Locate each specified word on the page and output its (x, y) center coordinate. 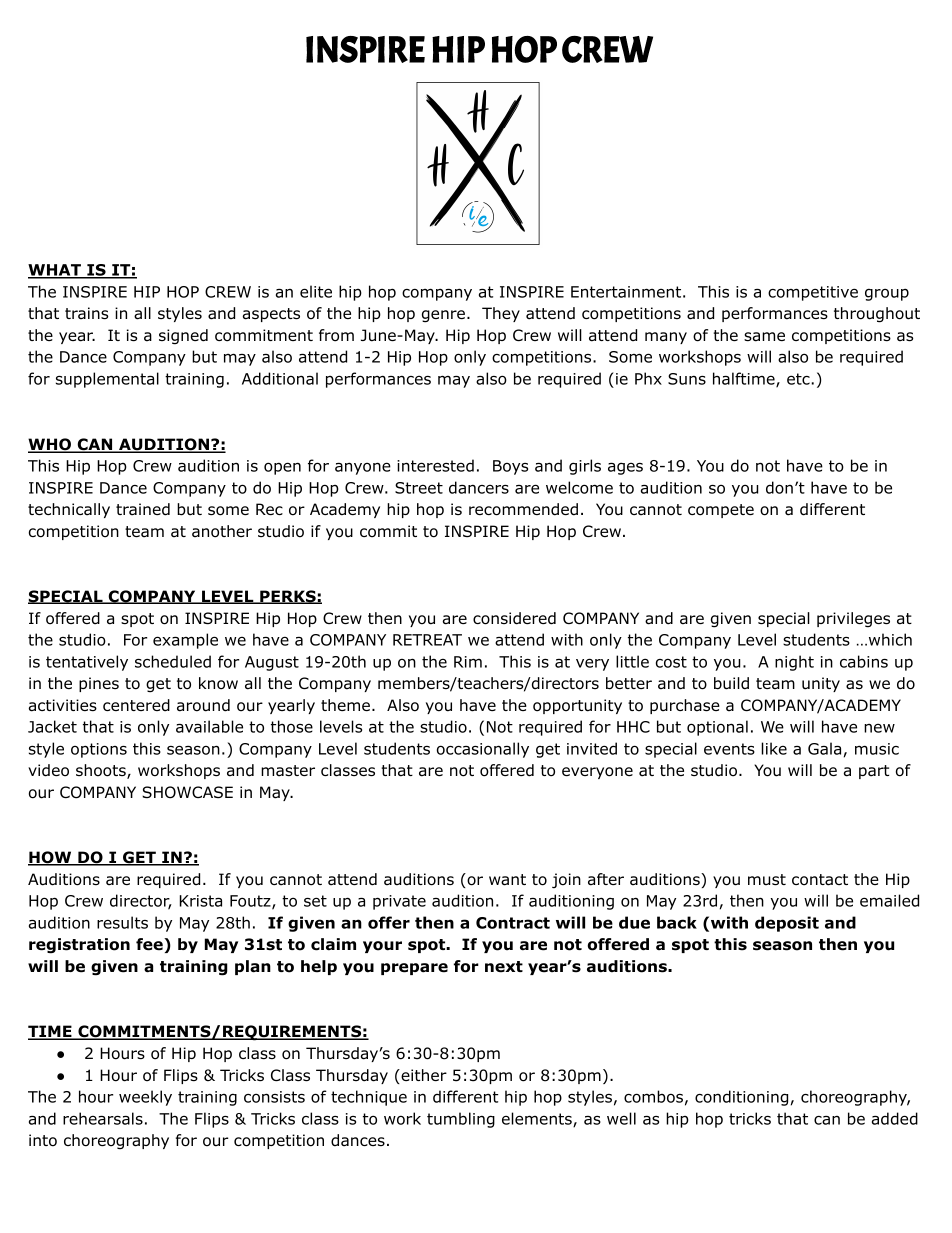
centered (136, 705)
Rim (468, 662)
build (731, 683)
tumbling (461, 1120)
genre (443, 316)
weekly (145, 1098)
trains (86, 313)
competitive (813, 293)
